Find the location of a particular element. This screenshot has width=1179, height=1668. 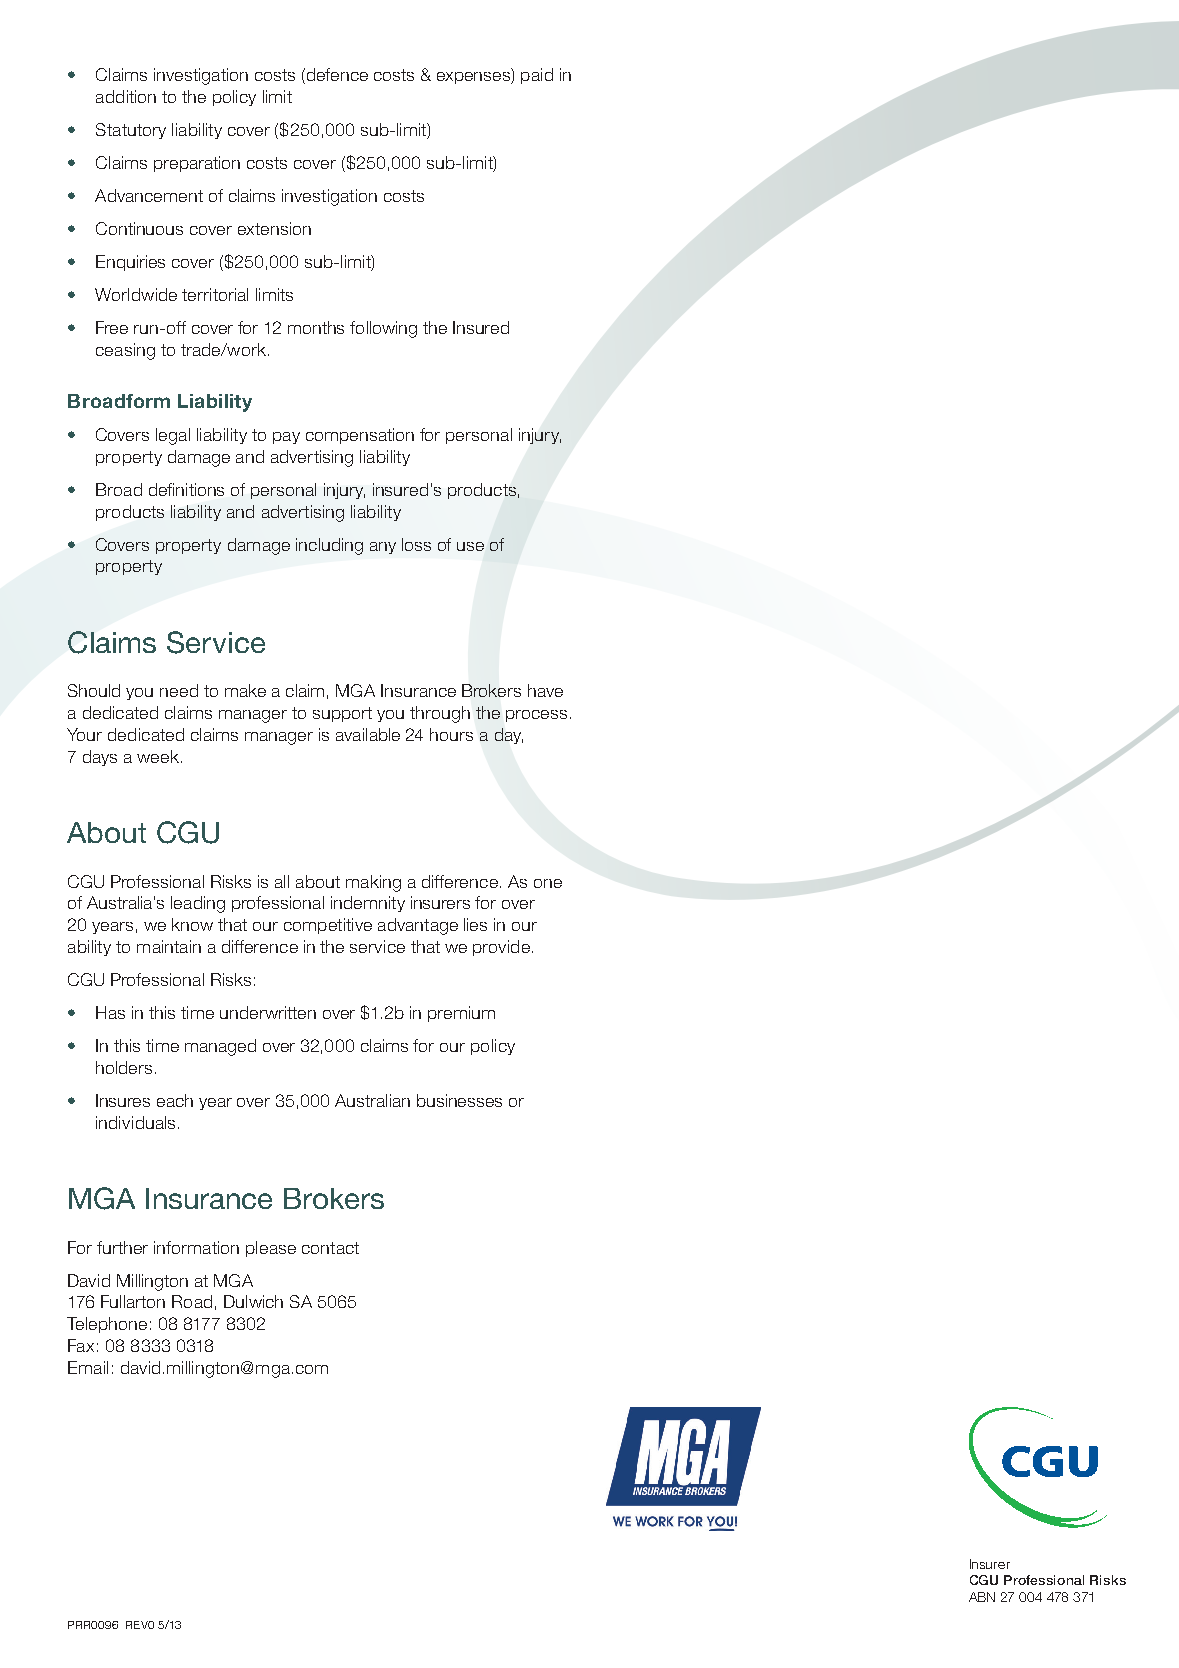

preparation is located at coordinates (197, 164).
